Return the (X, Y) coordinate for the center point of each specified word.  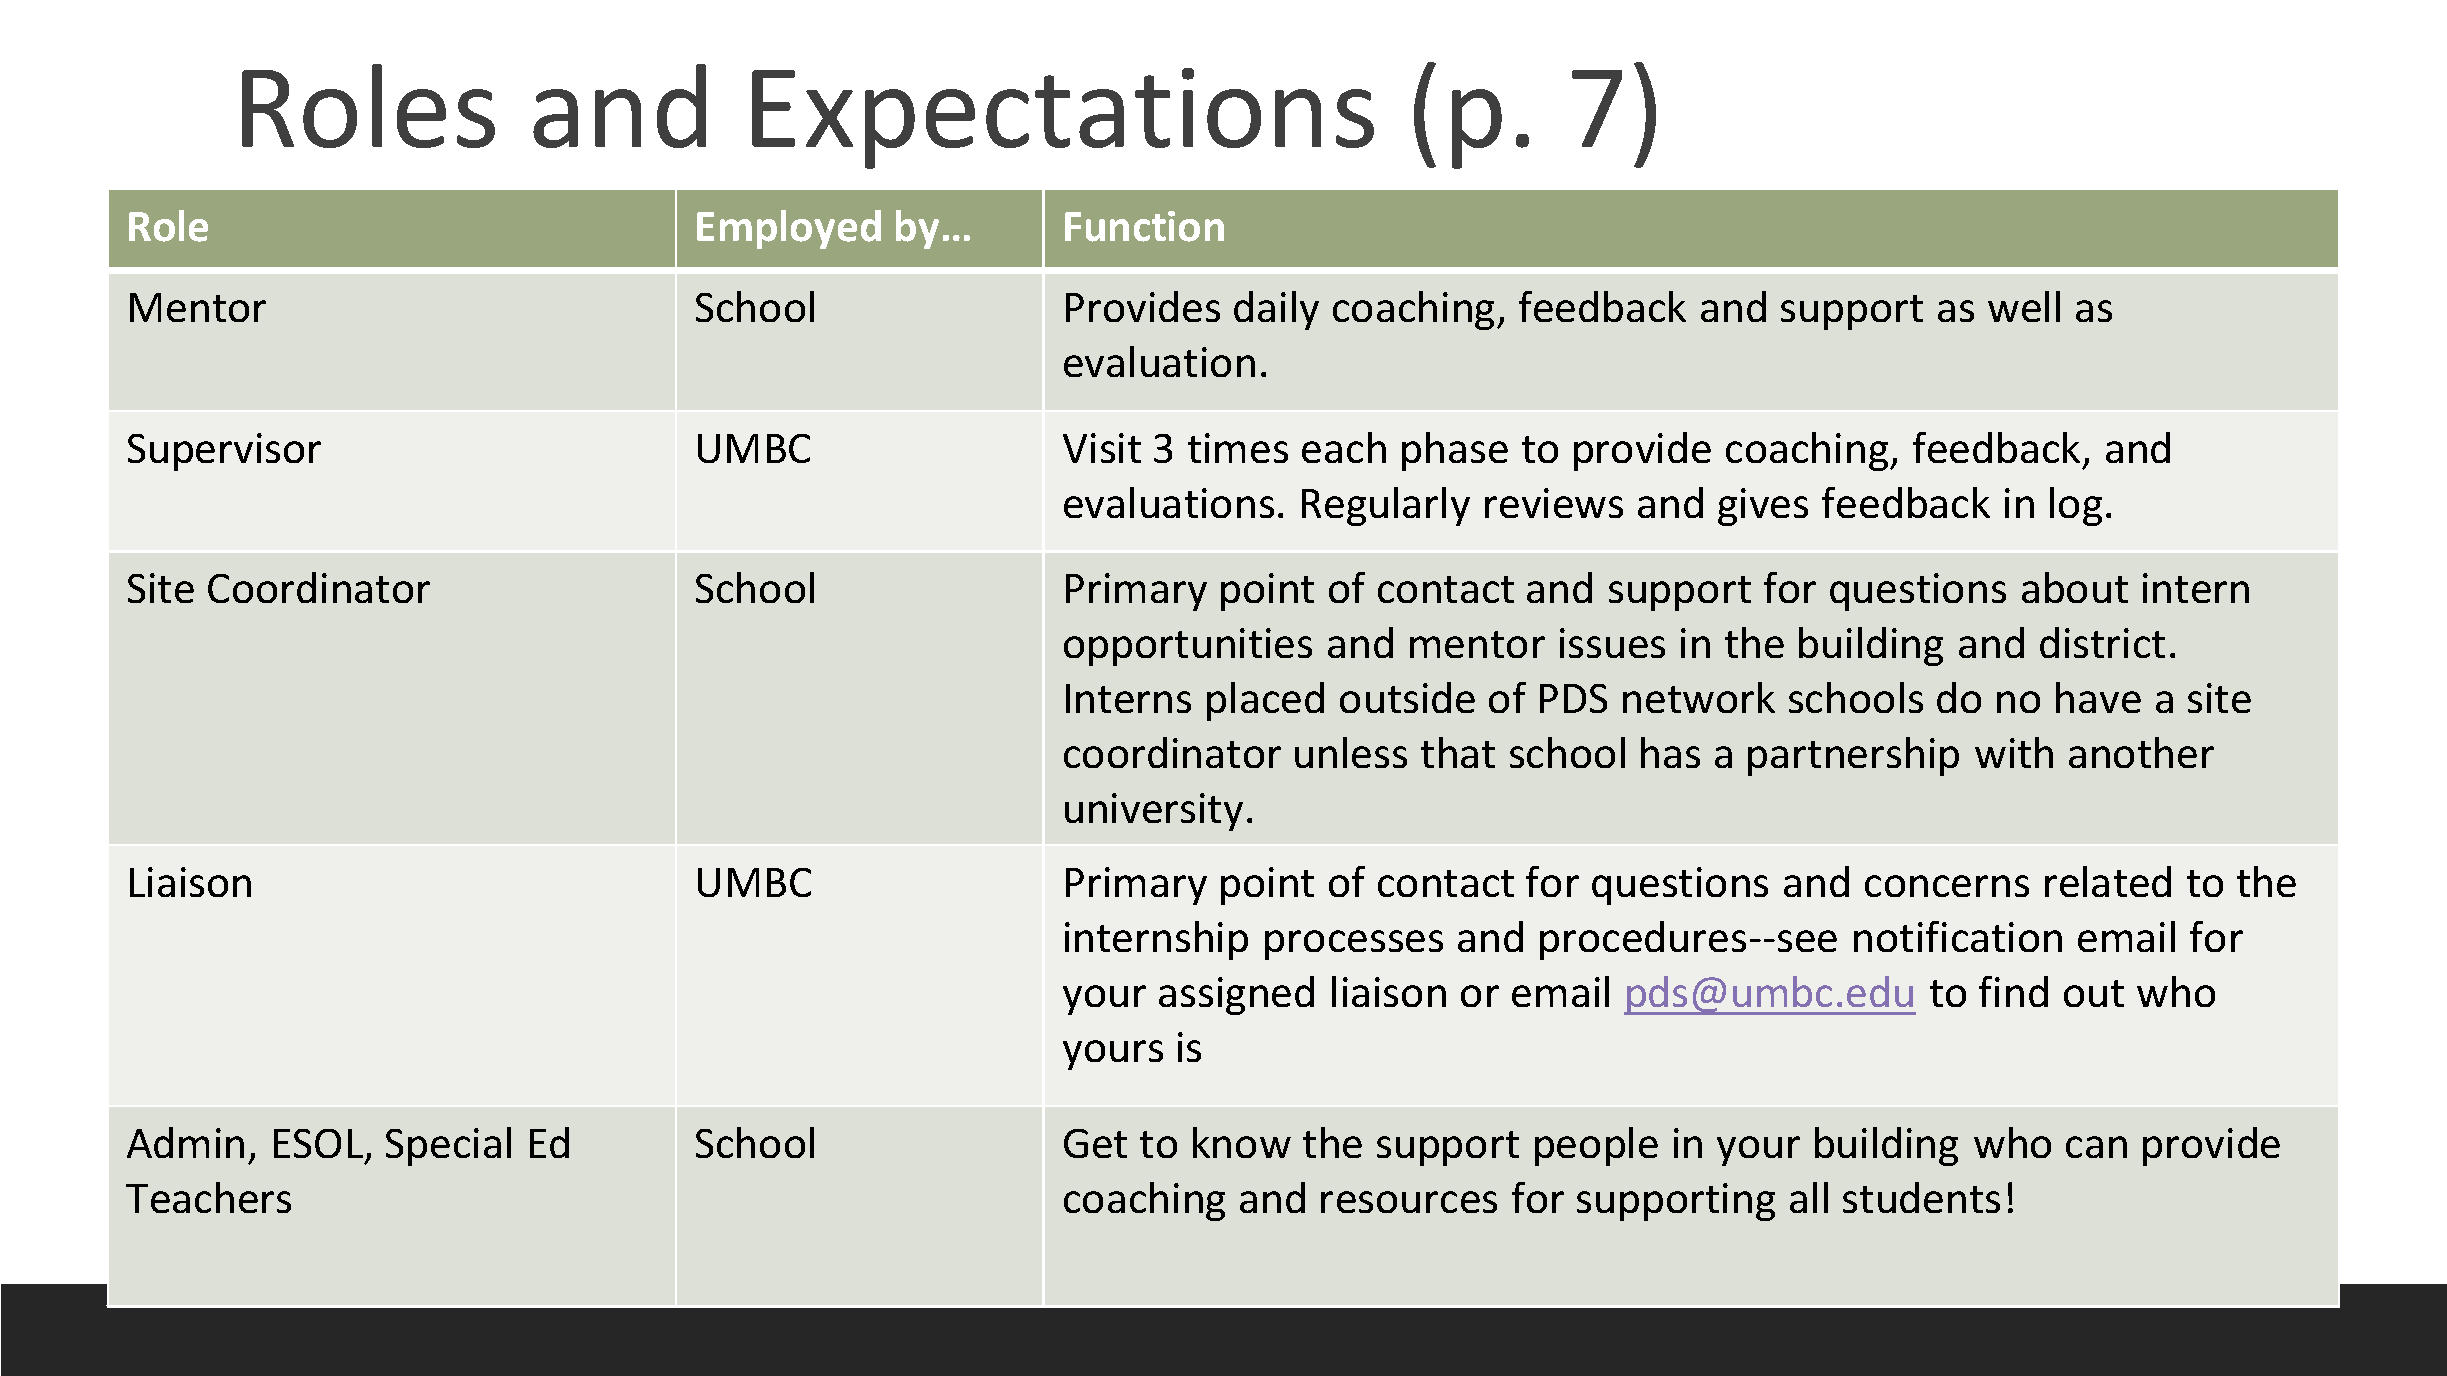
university (1154, 812)
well (2024, 306)
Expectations (1063, 118)
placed (1265, 701)
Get (1095, 1143)
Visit (1102, 448)
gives (1763, 507)
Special (448, 1146)
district (2102, 642)
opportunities (1188, 647)
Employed (789, 229)
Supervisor (224, 452)
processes (1354, 945)
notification (1958, 936)
